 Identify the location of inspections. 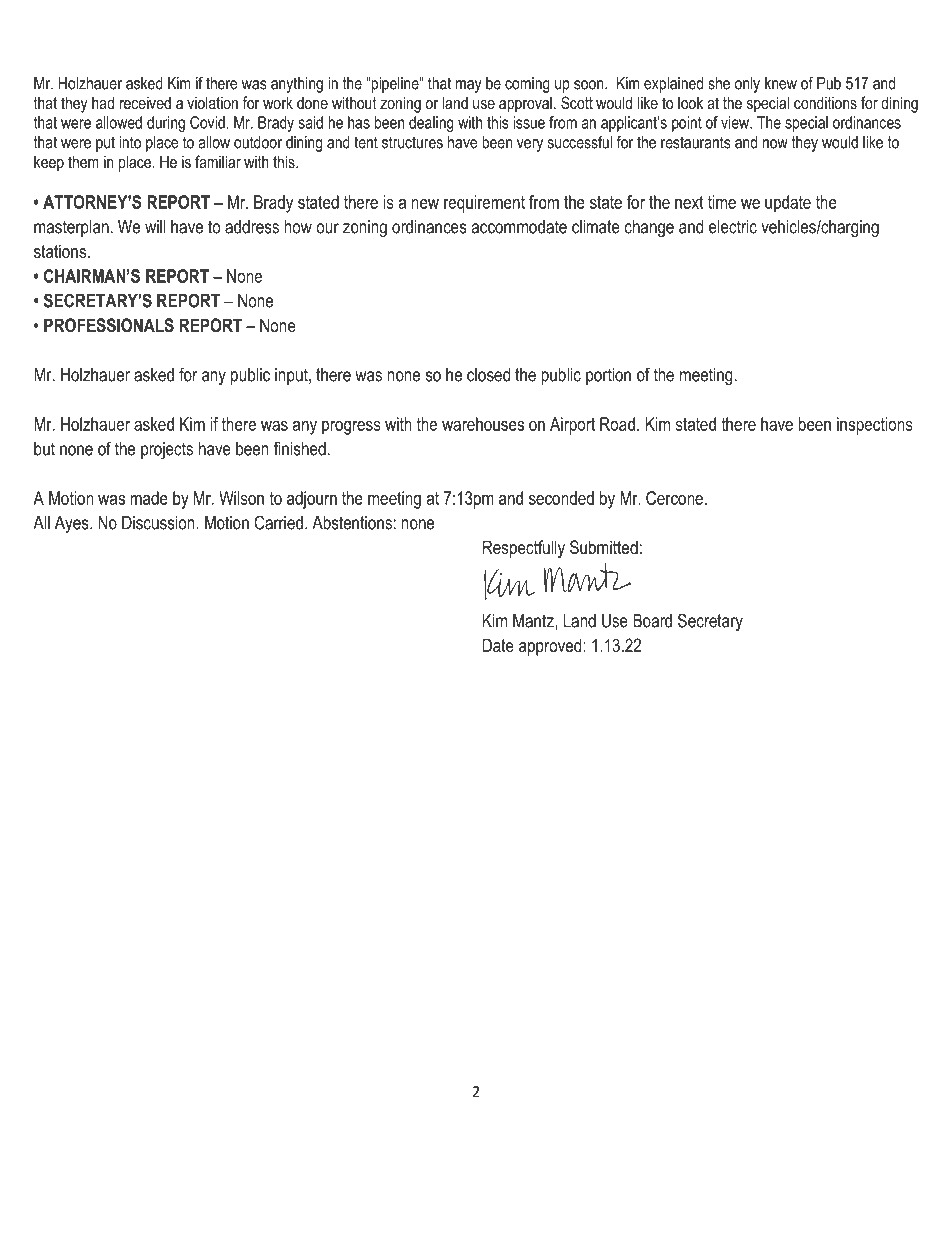
(875, 426).
